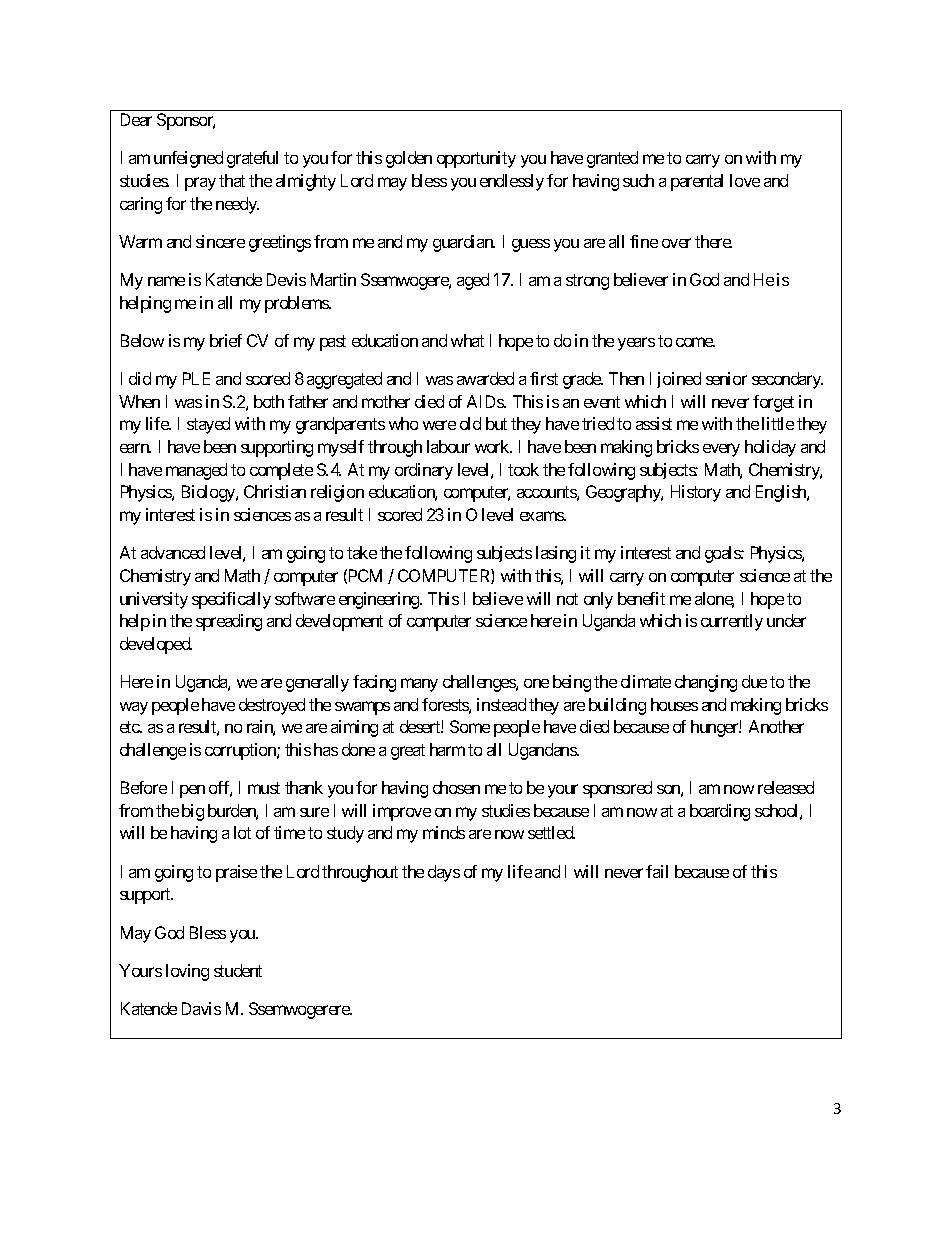 The height and width of the screenshot is (1233, 952). I want to click on brief, so click(226, 340).
